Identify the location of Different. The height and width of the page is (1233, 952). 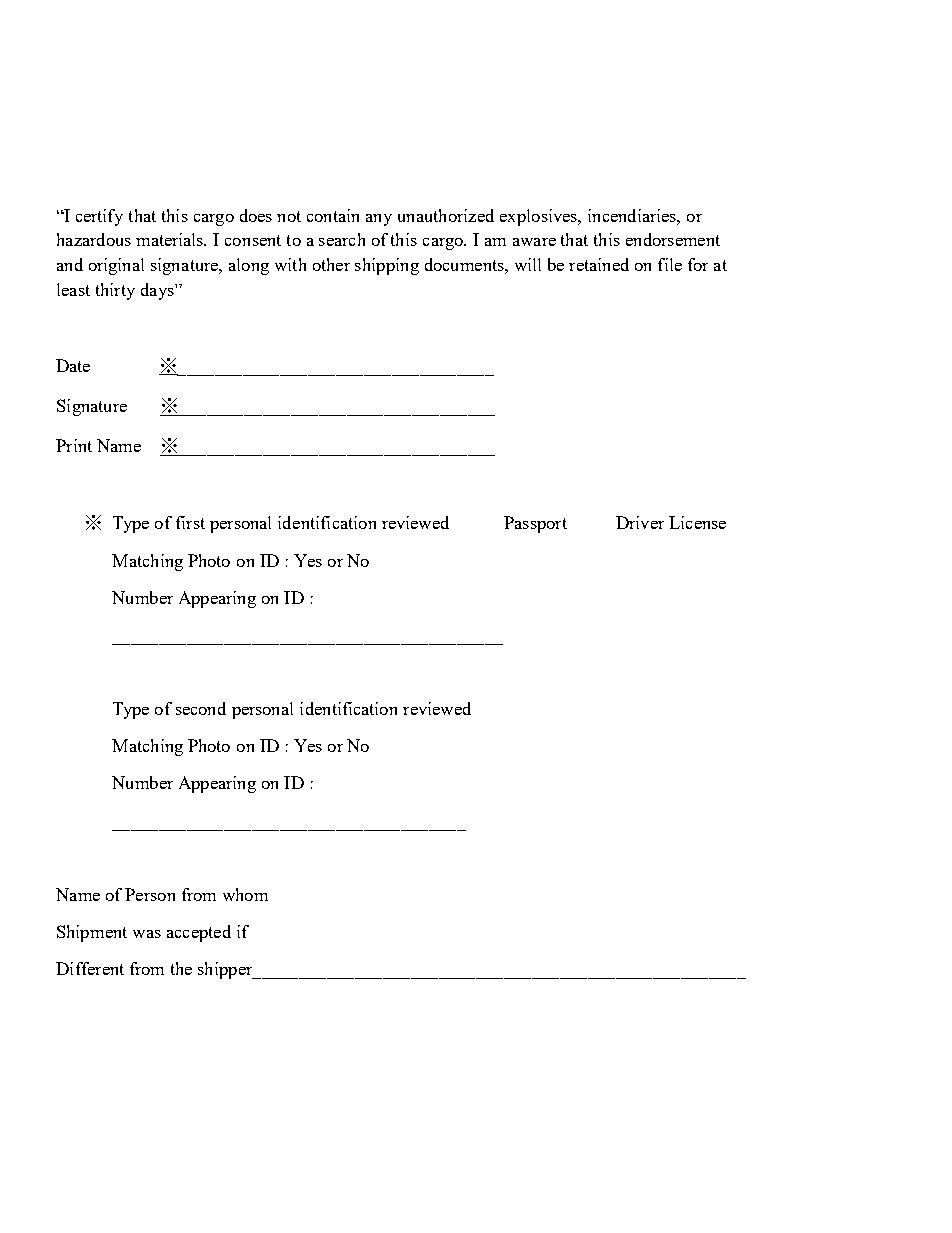
(90, 968).
